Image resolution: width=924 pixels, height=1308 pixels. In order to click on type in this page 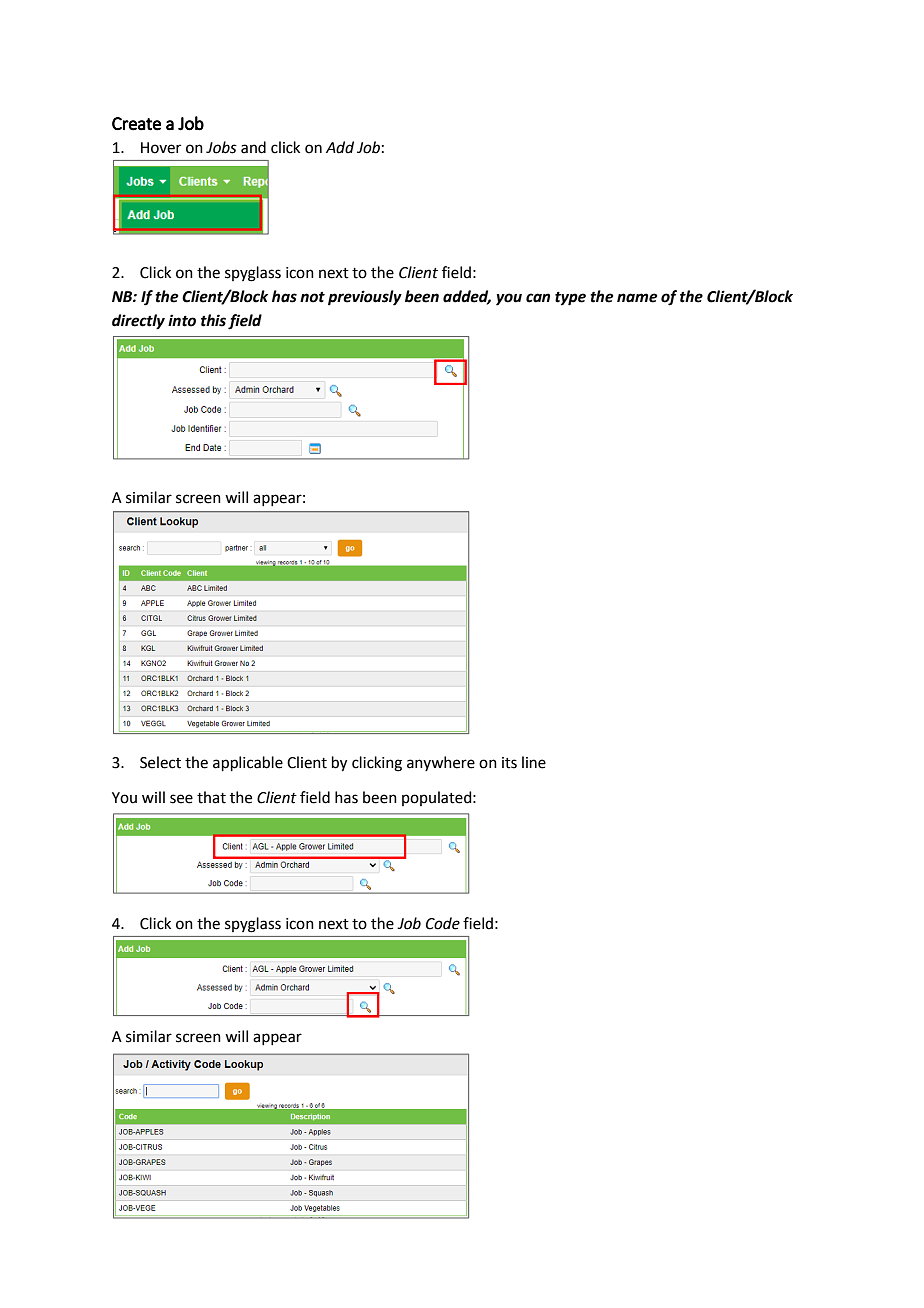, I will do `click(570, 299)`.
